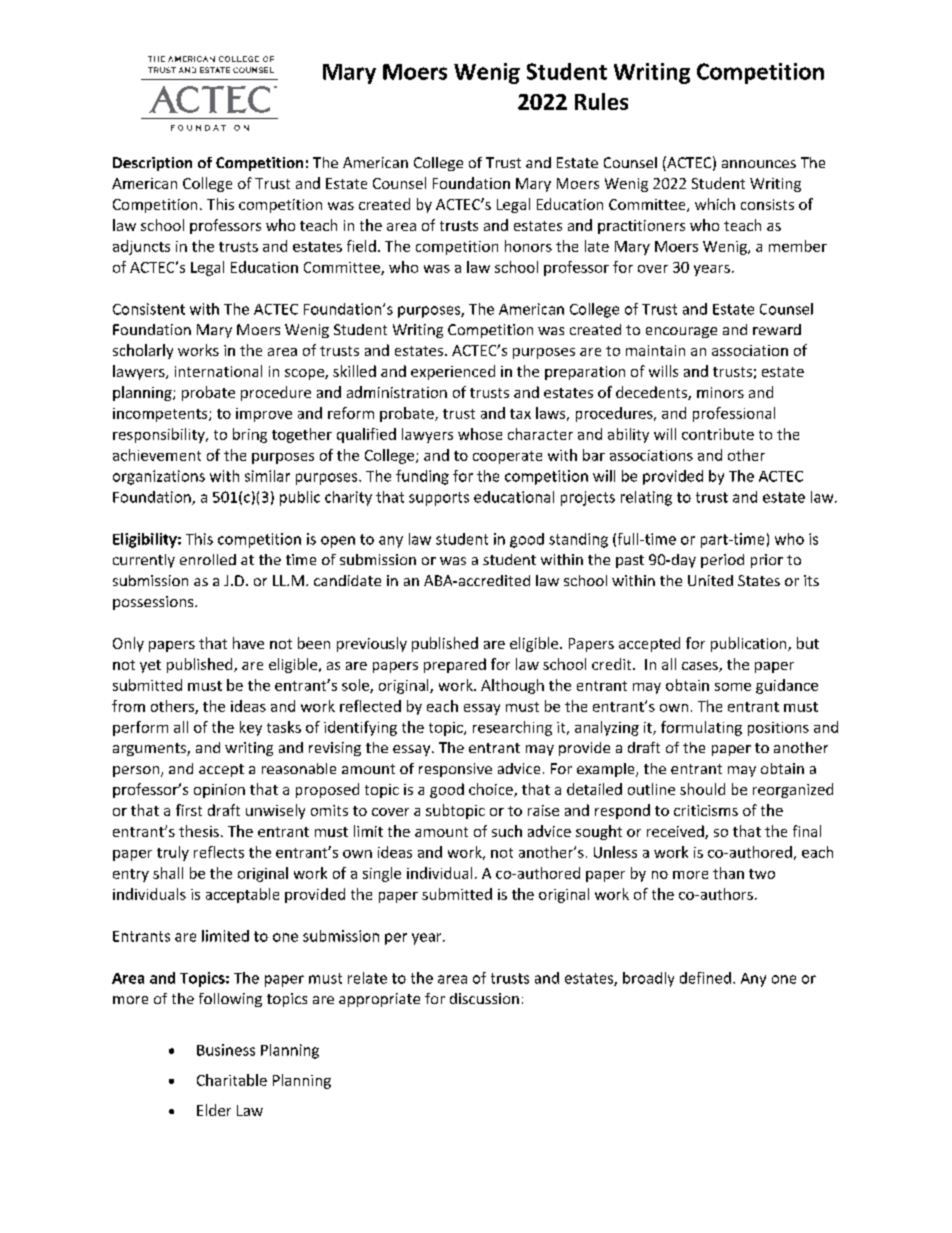 The image size is (952, 1233). I want to click on Rules, so click(601, 101).
